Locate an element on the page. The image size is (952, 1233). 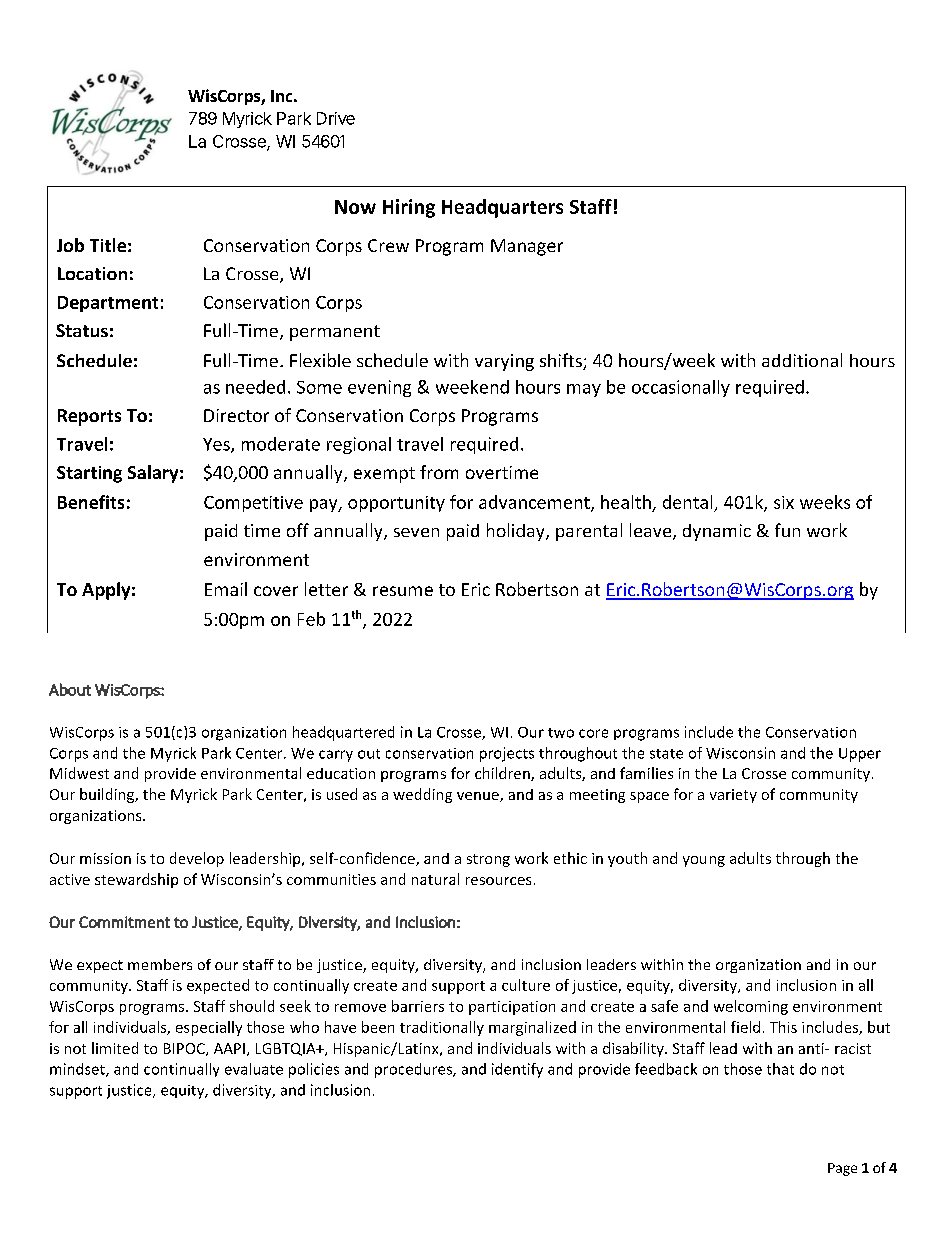
varying is located at coordinates (504, 362).
